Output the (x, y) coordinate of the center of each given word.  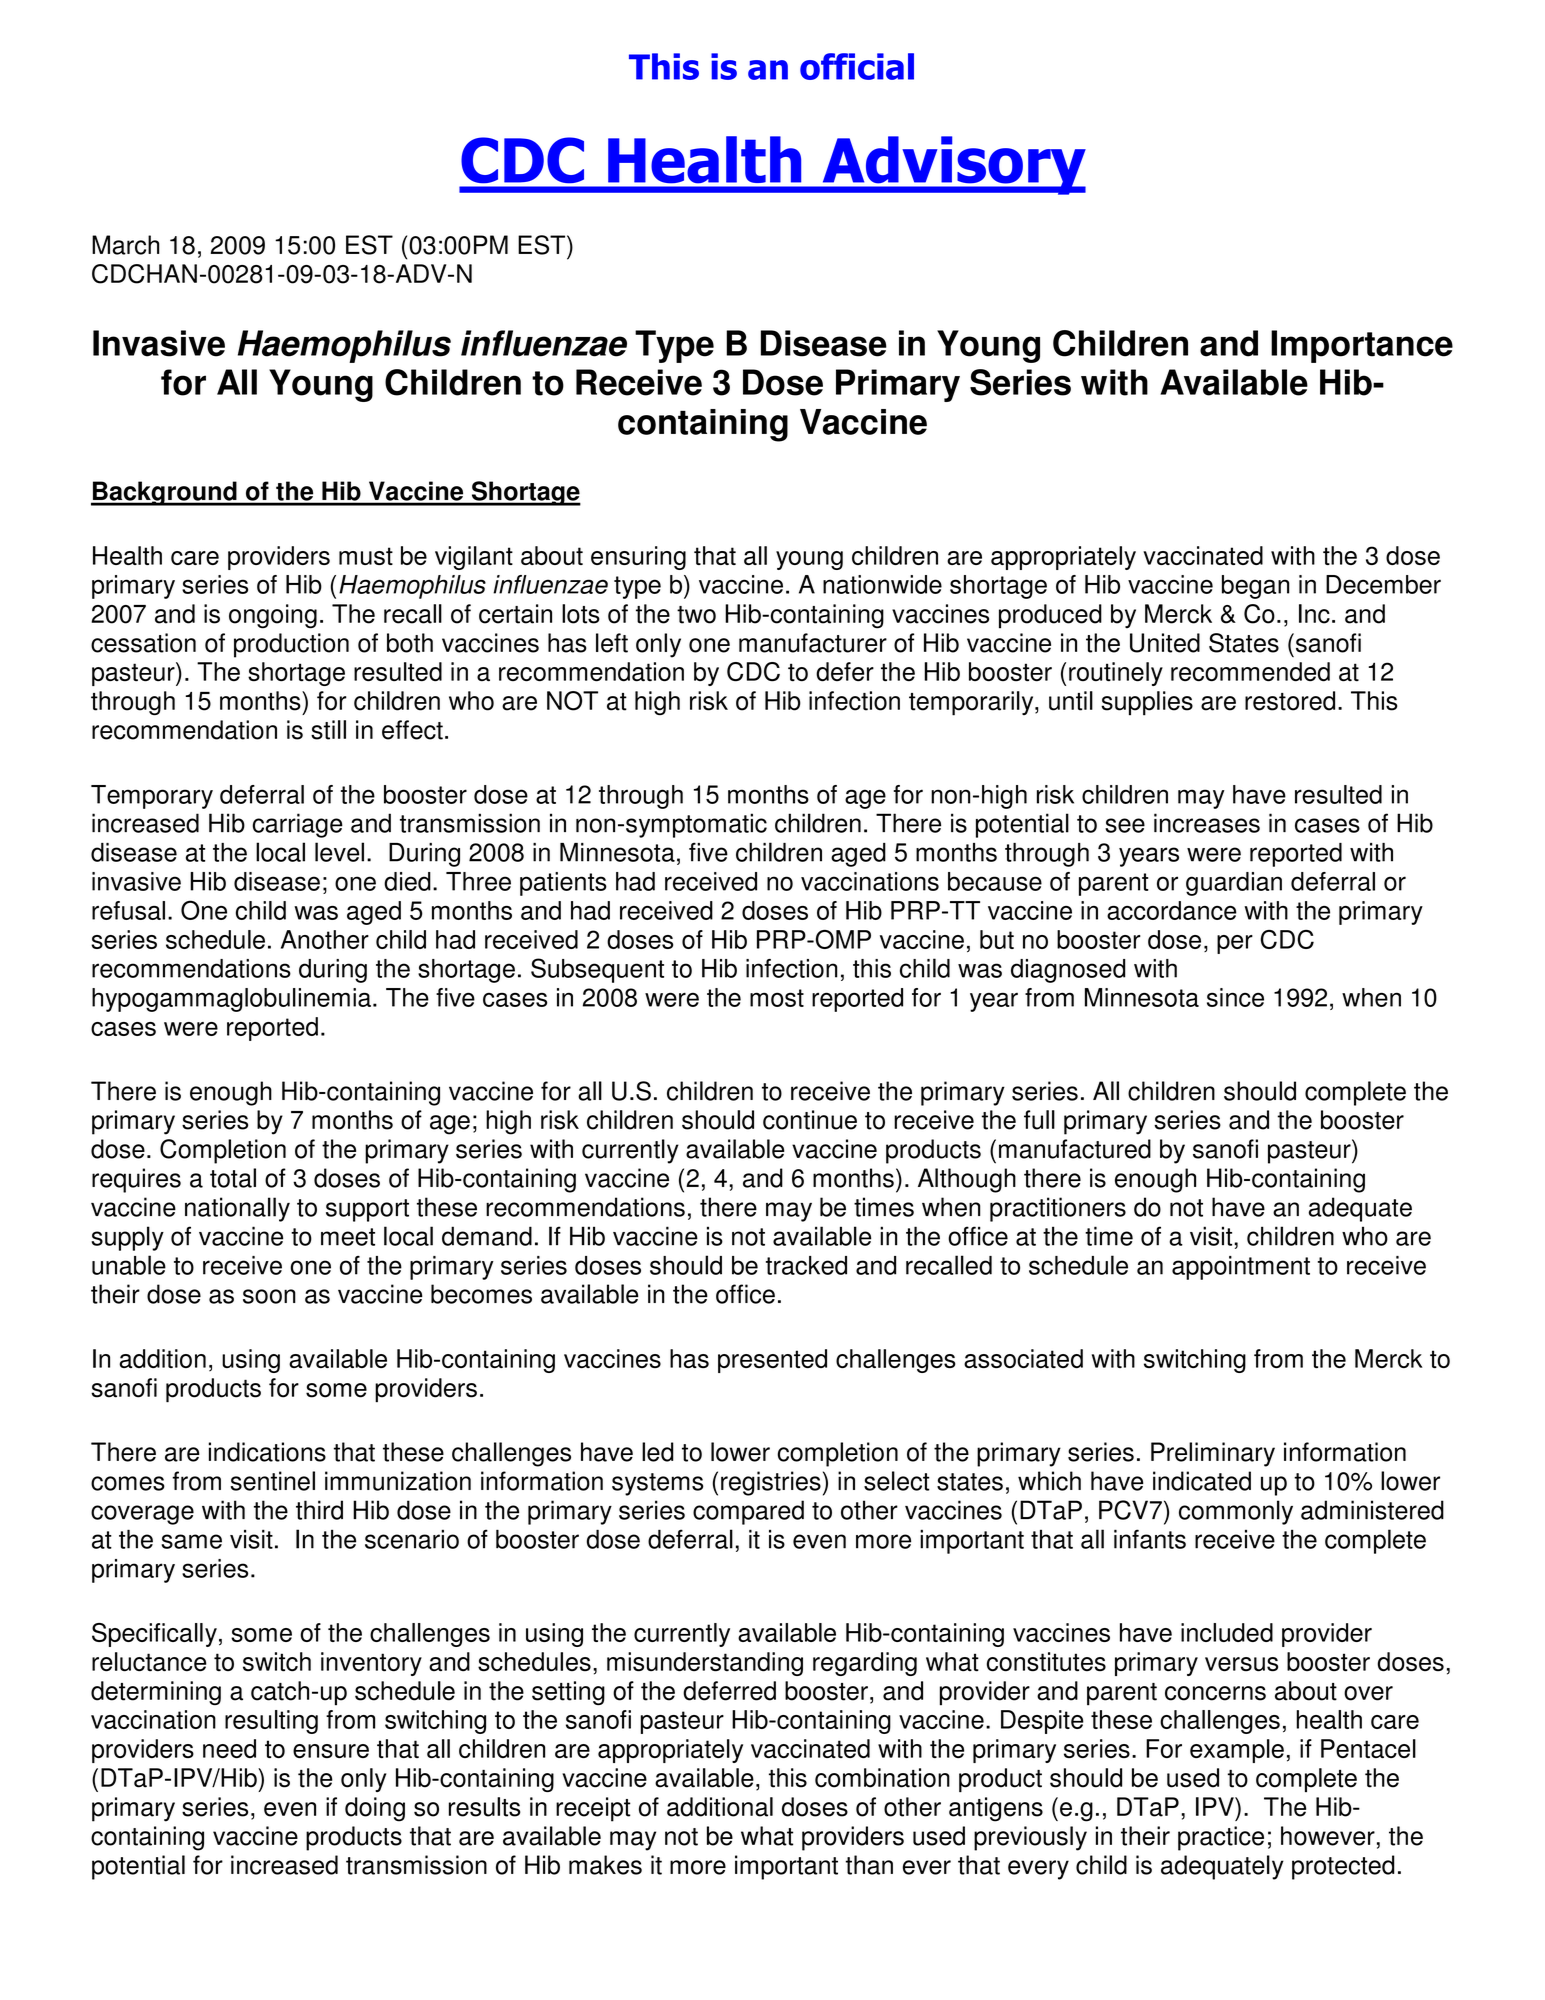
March (125, 245)
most (777, 998)
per (1235, 944)
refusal (128, 910)
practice (1221, 1838)
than (869, 1865)
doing (375, 1809)
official (857, 66)
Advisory (953, 165)
